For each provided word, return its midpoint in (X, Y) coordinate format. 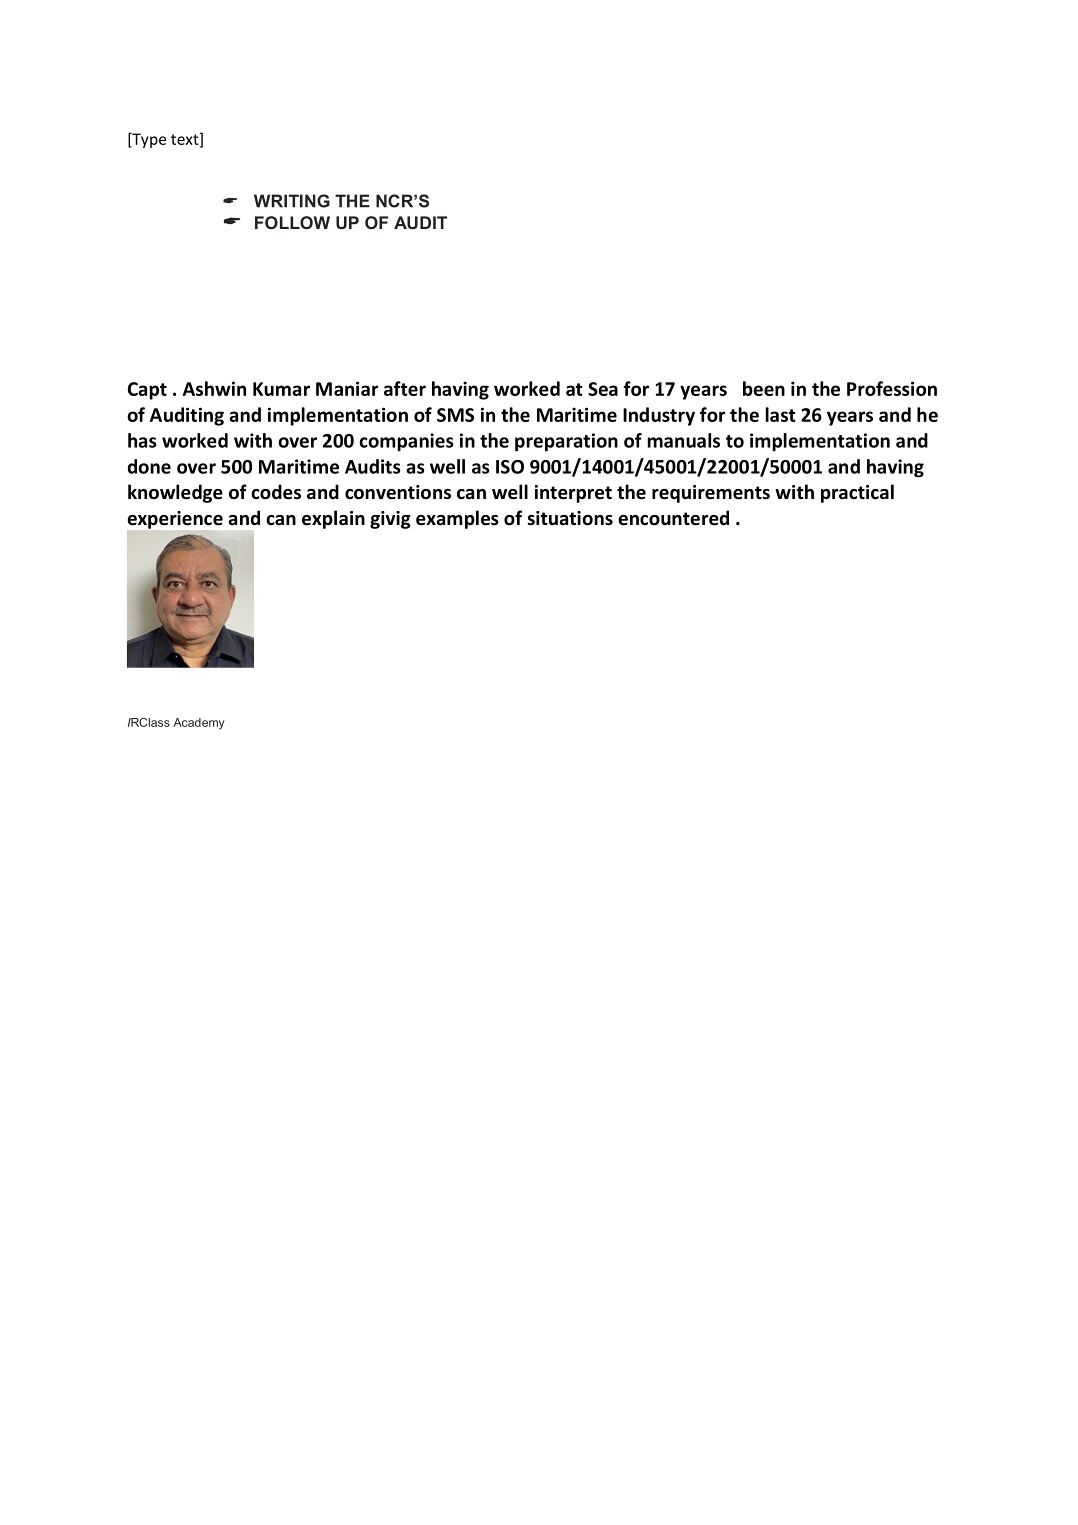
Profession (892, 388)
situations (570, 518)
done (149, 466)
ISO (510, 467)
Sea (603, 389)
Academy (199, 723)
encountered (673, 518)
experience (175, 520)
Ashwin (214, 388)
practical (857, 493)
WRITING (292, 201)
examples (457, 519)
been (764, 388)
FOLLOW (292, 222)
